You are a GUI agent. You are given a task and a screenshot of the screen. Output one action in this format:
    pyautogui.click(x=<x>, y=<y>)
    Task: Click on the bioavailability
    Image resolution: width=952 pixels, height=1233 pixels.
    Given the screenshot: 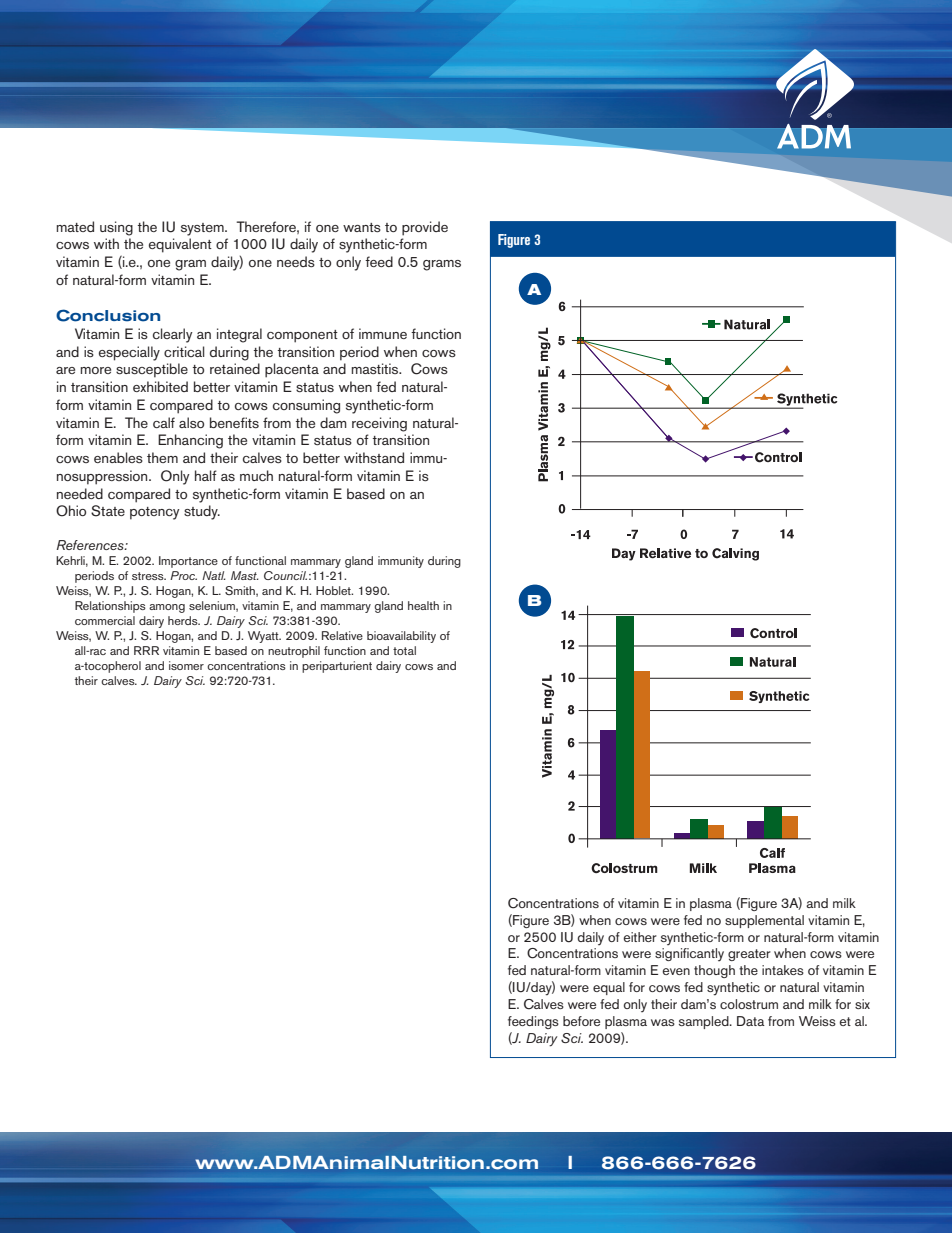 What is the action you would take?
    pyautogui.click(x=401, y=637)
